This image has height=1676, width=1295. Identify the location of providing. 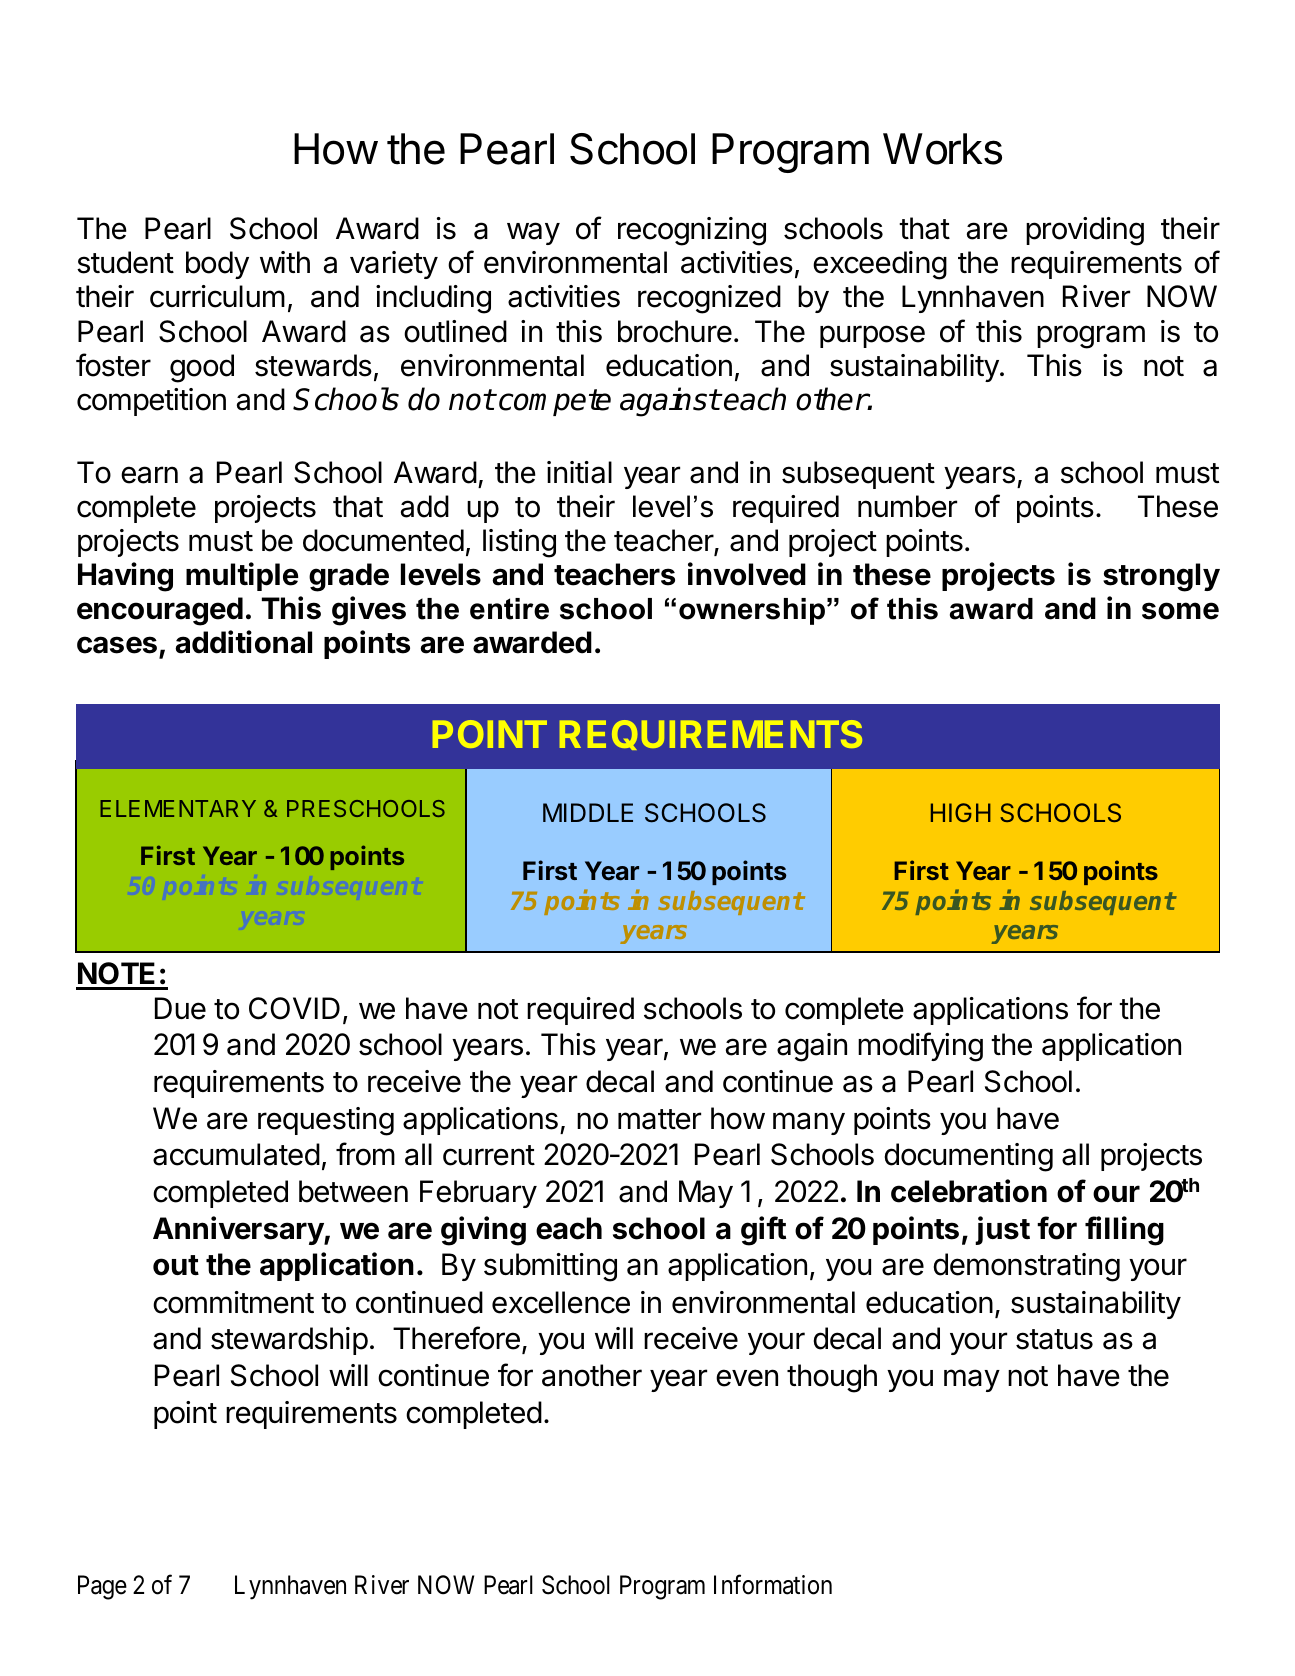
(1085, 231).
